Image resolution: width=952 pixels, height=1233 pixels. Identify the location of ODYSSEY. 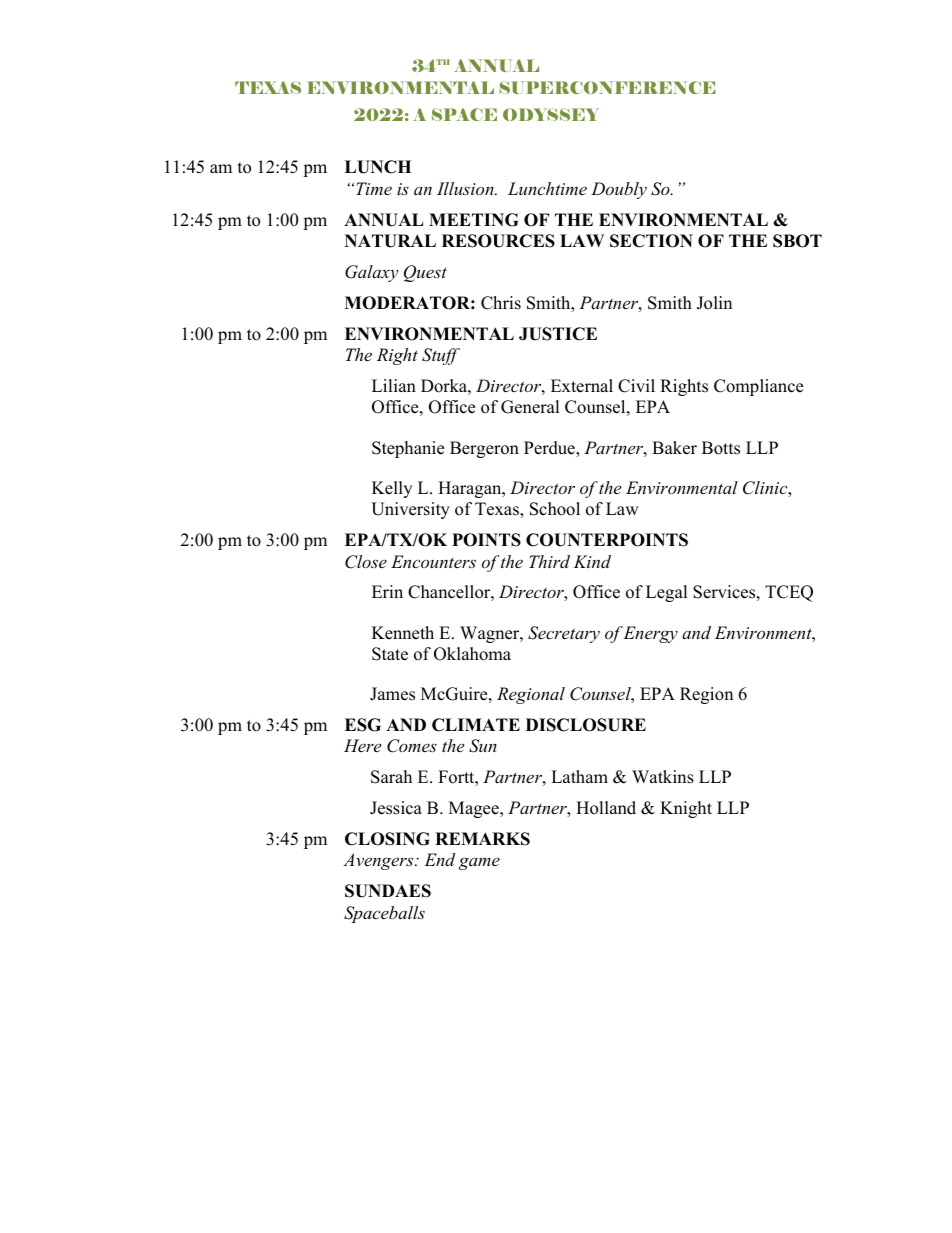
(551, 114).
